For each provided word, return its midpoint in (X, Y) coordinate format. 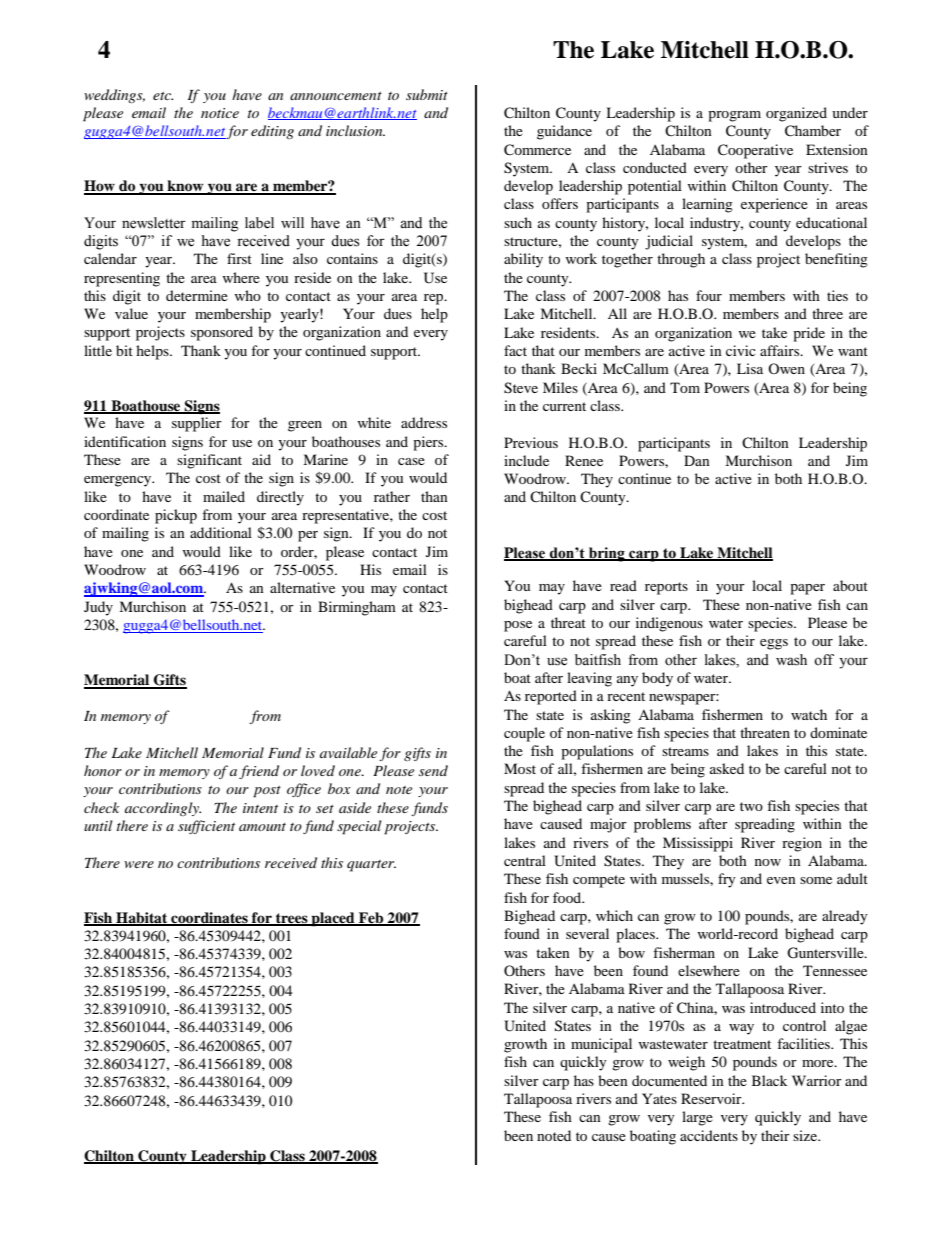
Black (769, 1080)
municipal (601, 1045)
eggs (774, 644)
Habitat (142, 919)
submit (427, 94)
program (734, 116)
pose (518, 626)
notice (220, 113)
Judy (98, 608)
